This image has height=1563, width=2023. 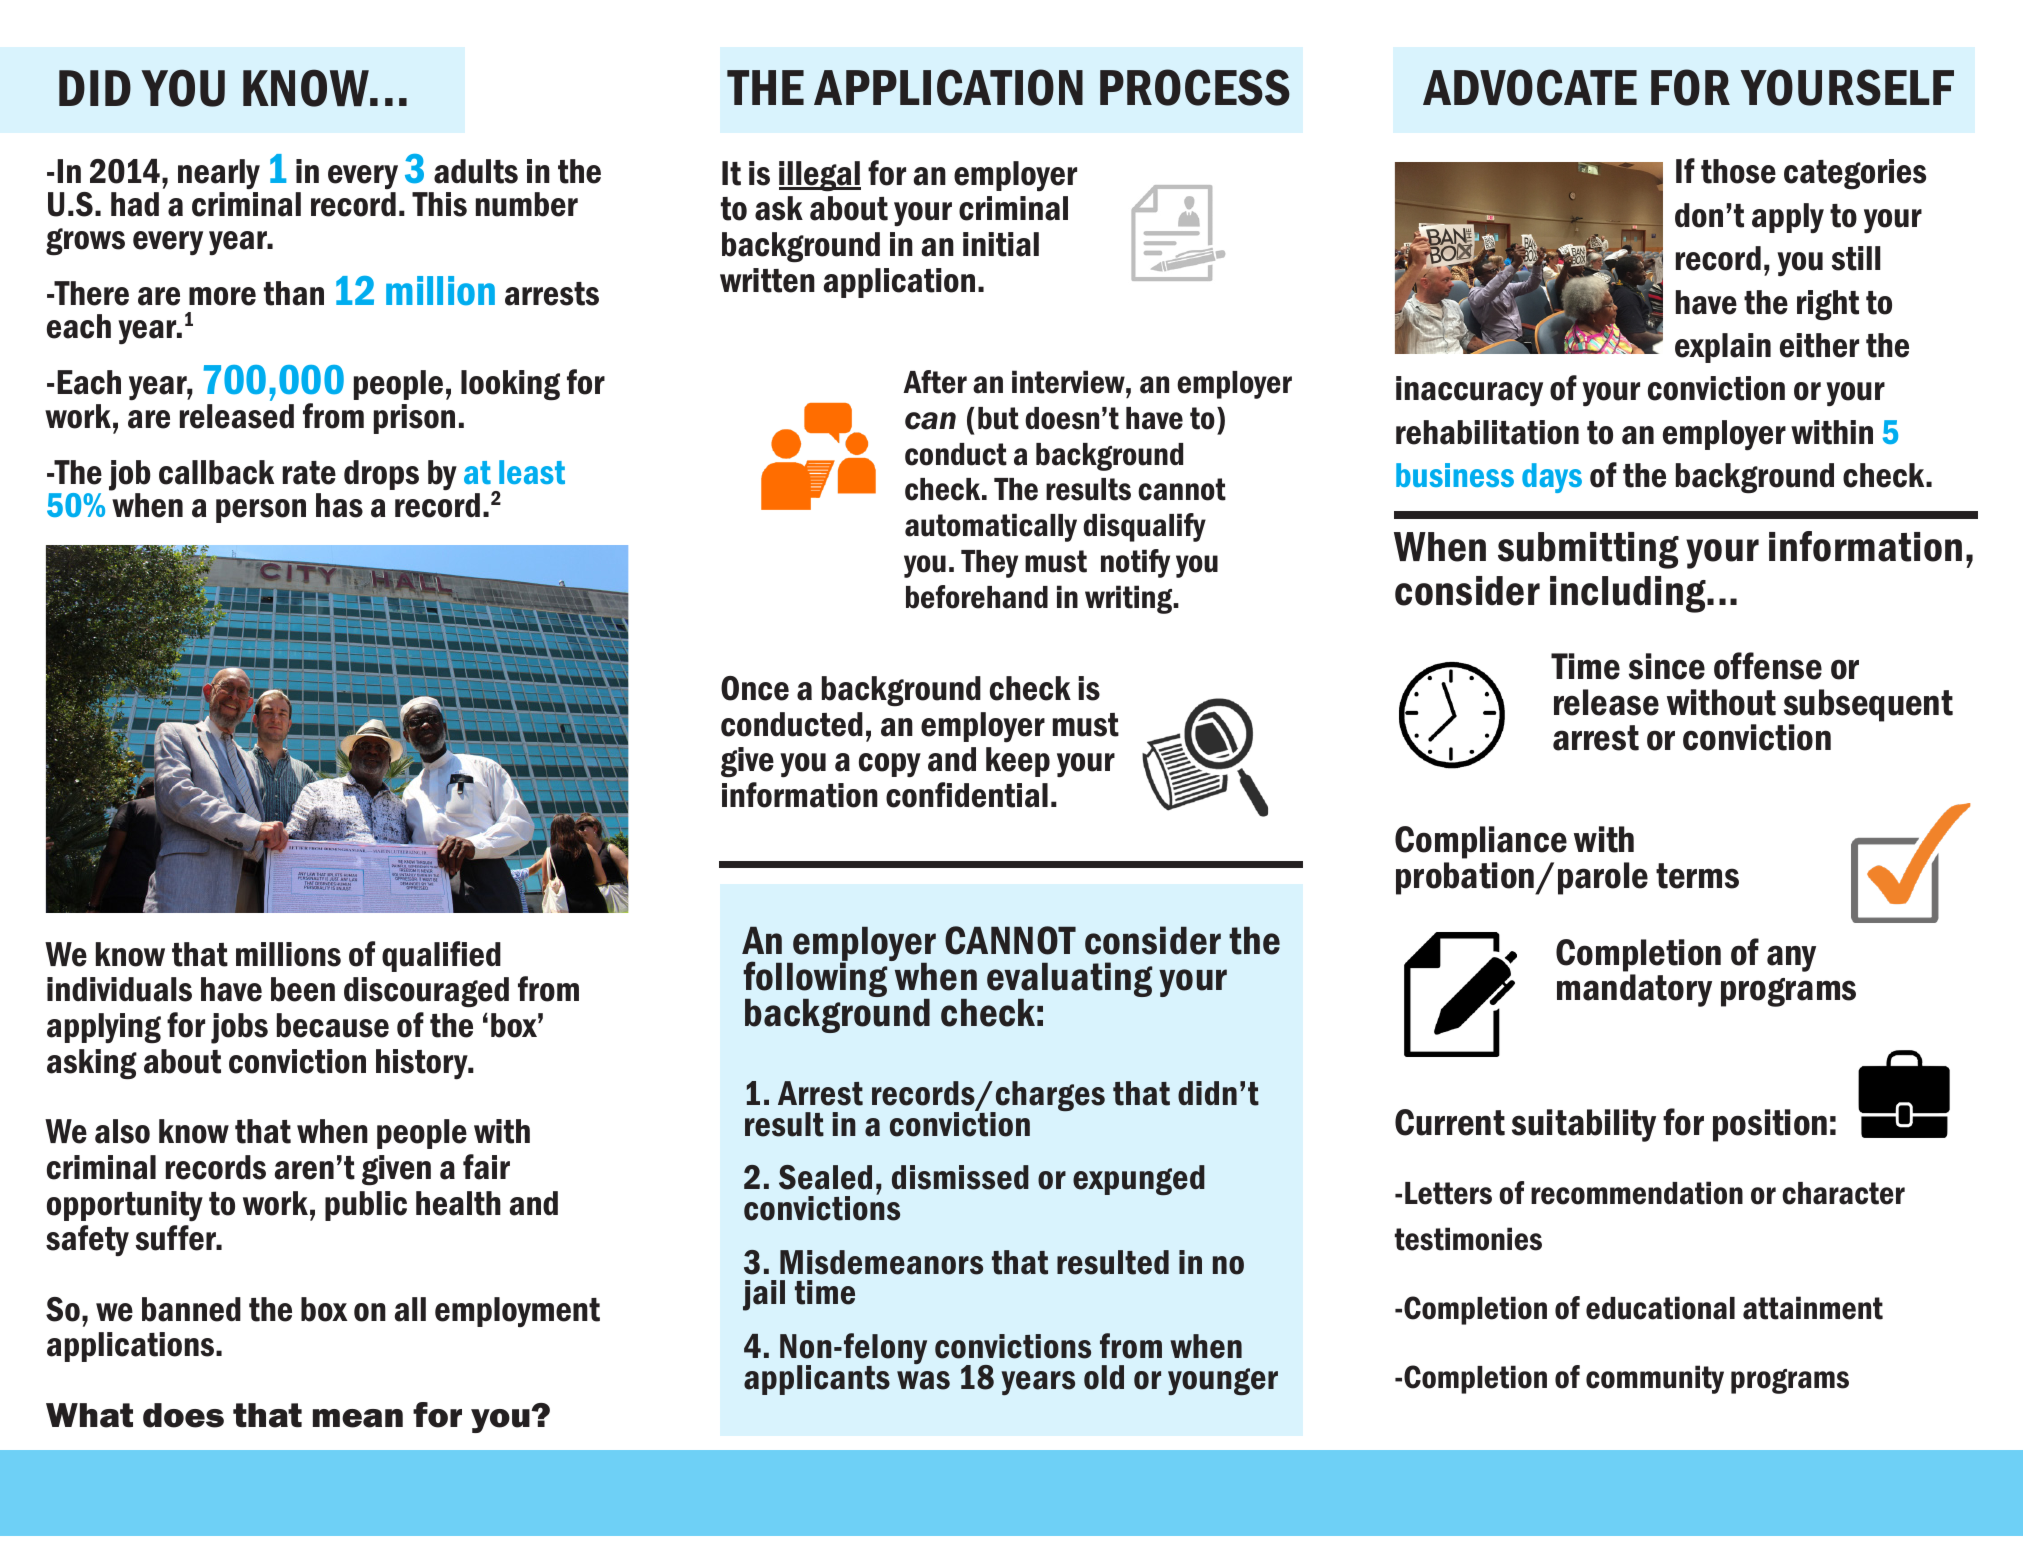 What do you see at coordinates (820, 176) in the image?
I see `illegal` at bounding box center [820, 176].
